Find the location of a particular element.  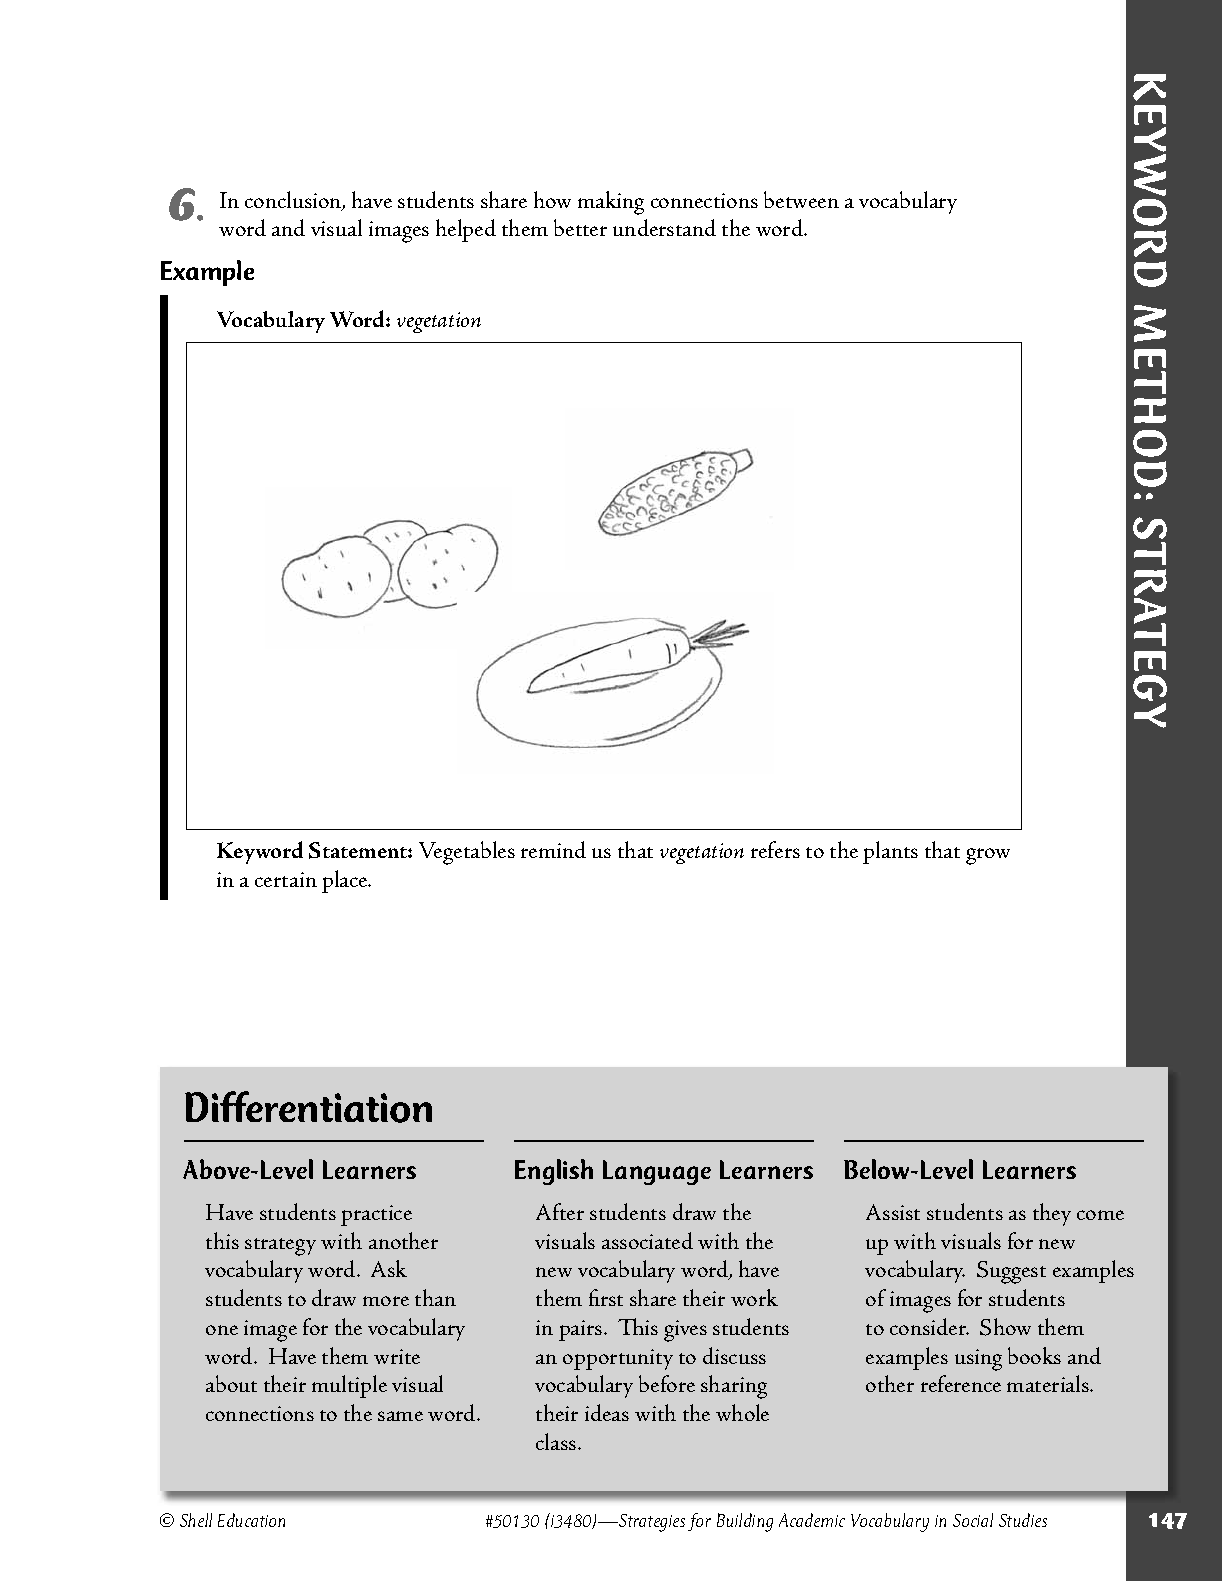

helped is located at coordinates (466, 230).
